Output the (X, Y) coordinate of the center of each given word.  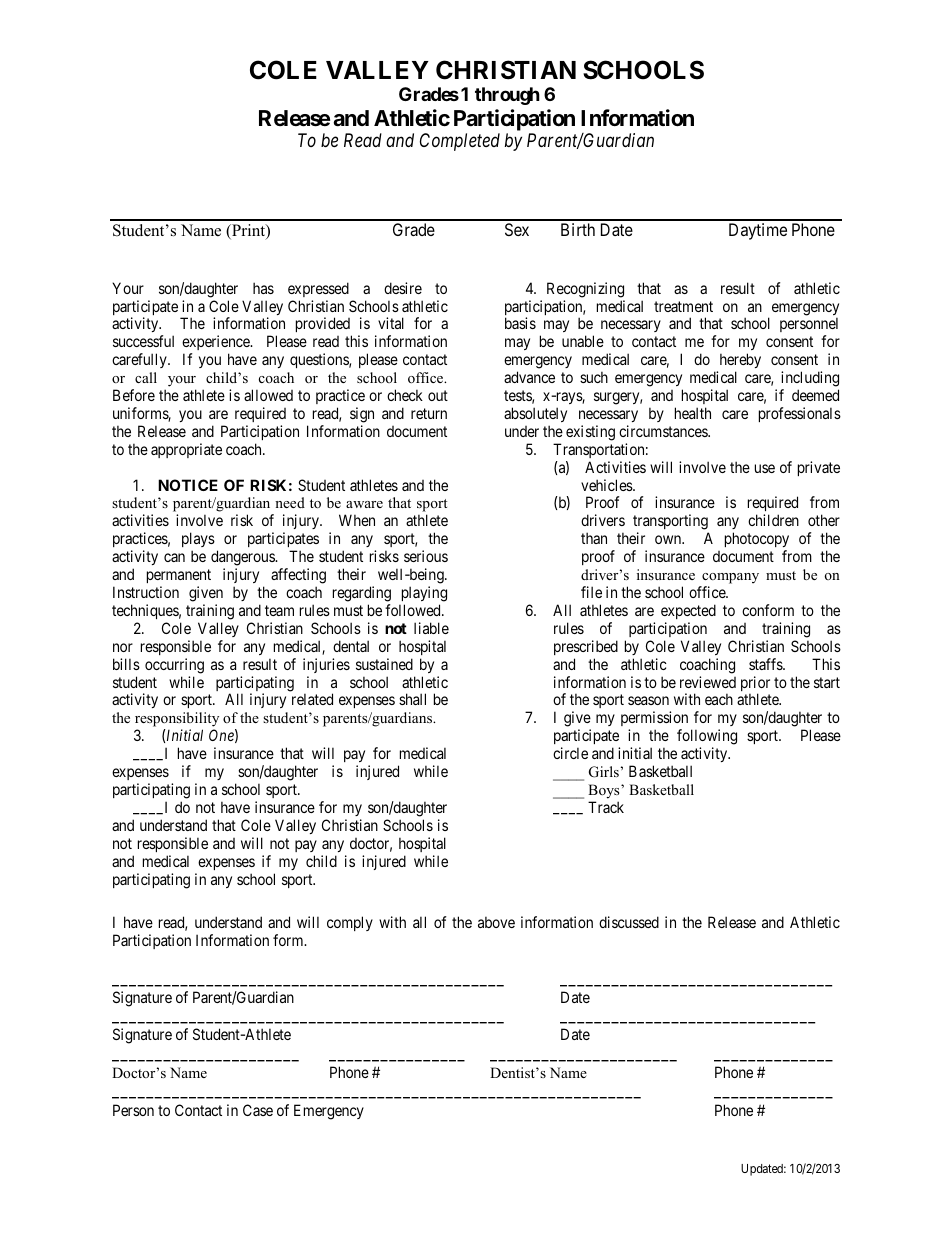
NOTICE (188, 485)
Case (258, 1110)
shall (412, 699)
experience (217, 344)
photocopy (757, 541)
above (496, 922)
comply (350, 923)
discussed (629, 922)
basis (520, 323)
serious (426, 556)
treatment (683, 306)
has (263, 288)
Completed (460, 142)
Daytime (758, 231)
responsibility (177, 721)
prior (755, 685)
